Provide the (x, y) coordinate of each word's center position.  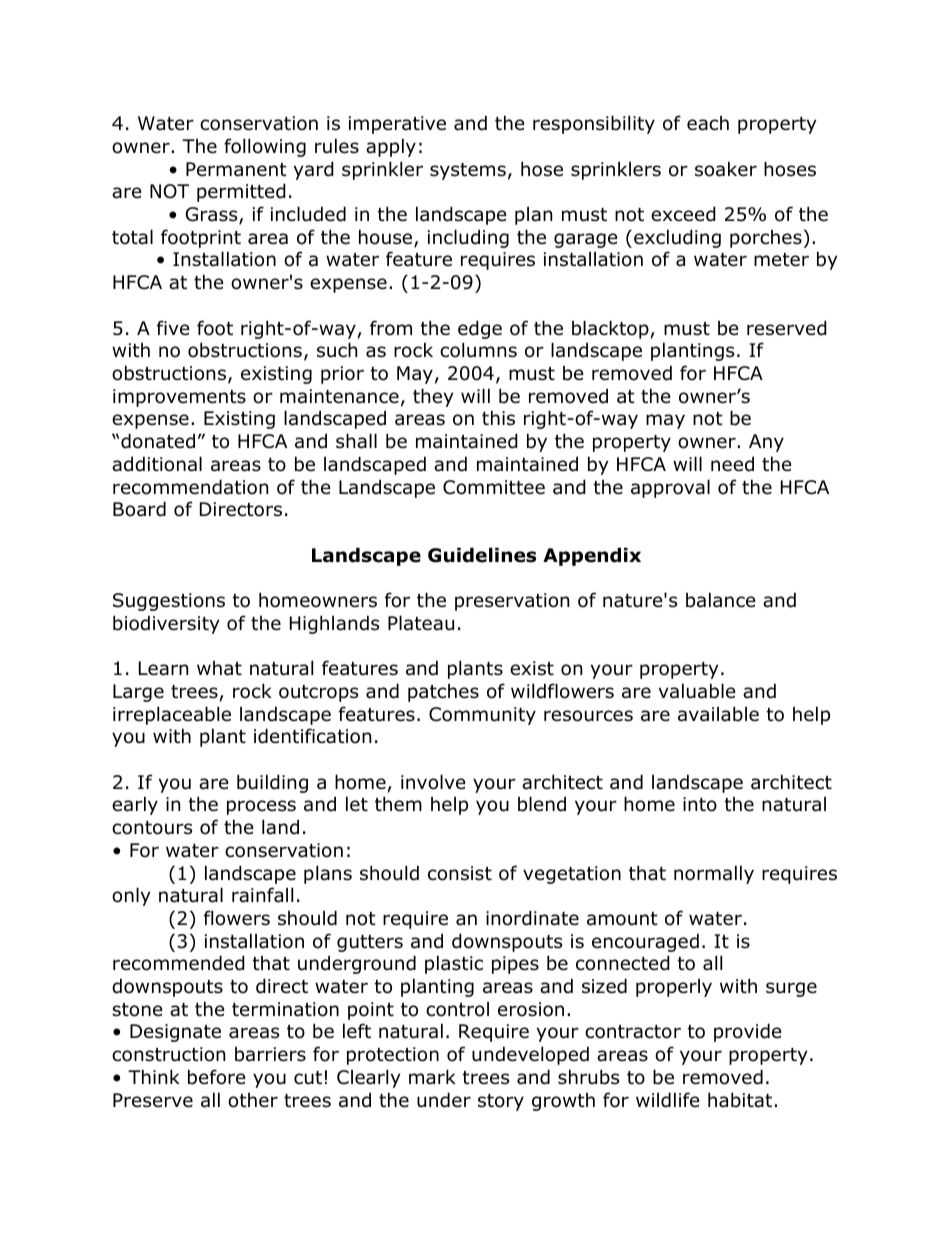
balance (721, 600)
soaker (726, 169)
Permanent (236, 169)
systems (468, 171)
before (217, 1077)
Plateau (421, 623)
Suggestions (169, 602)
